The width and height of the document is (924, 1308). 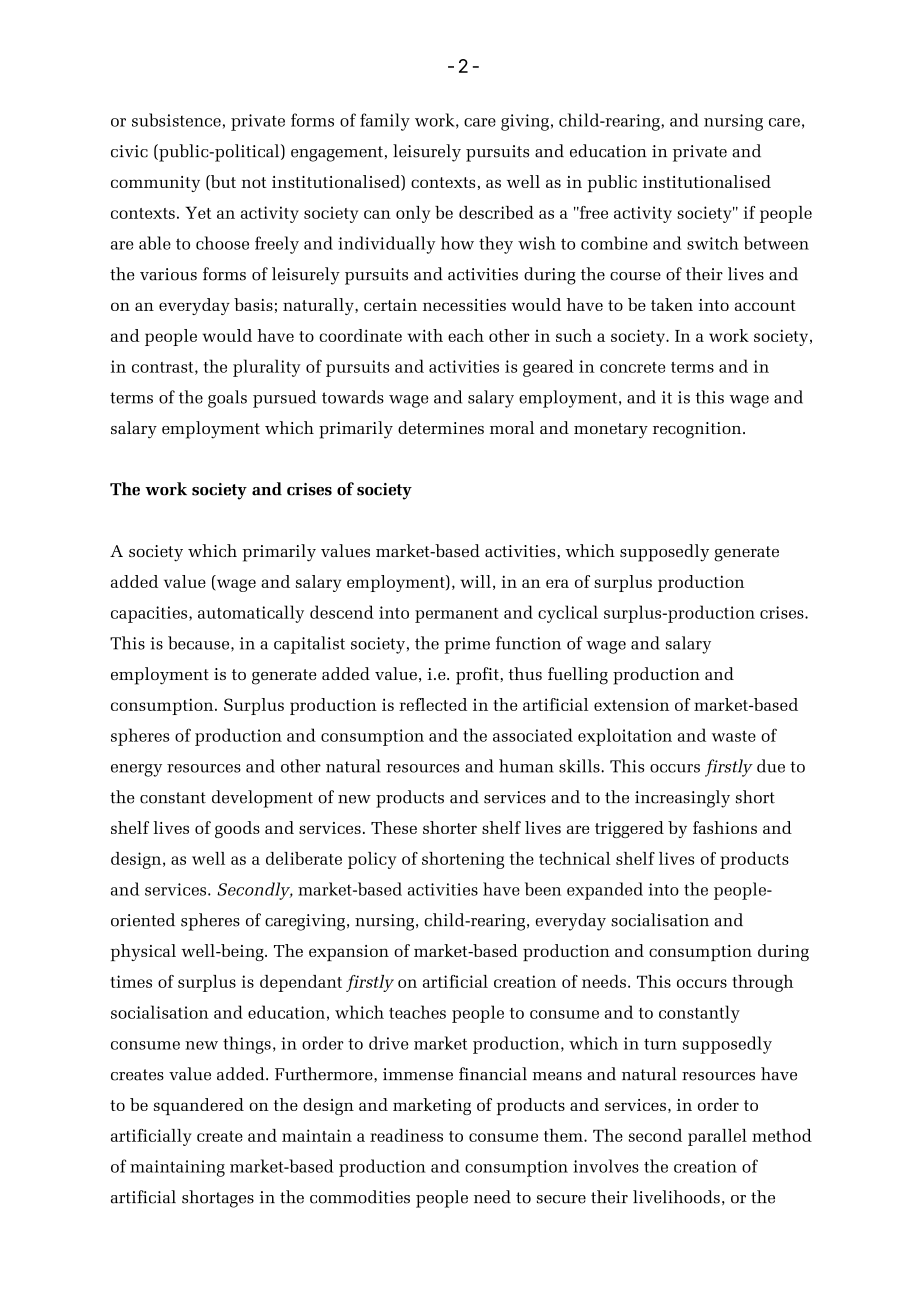 I want to click on subsistence, so click(x=176, y=120).
